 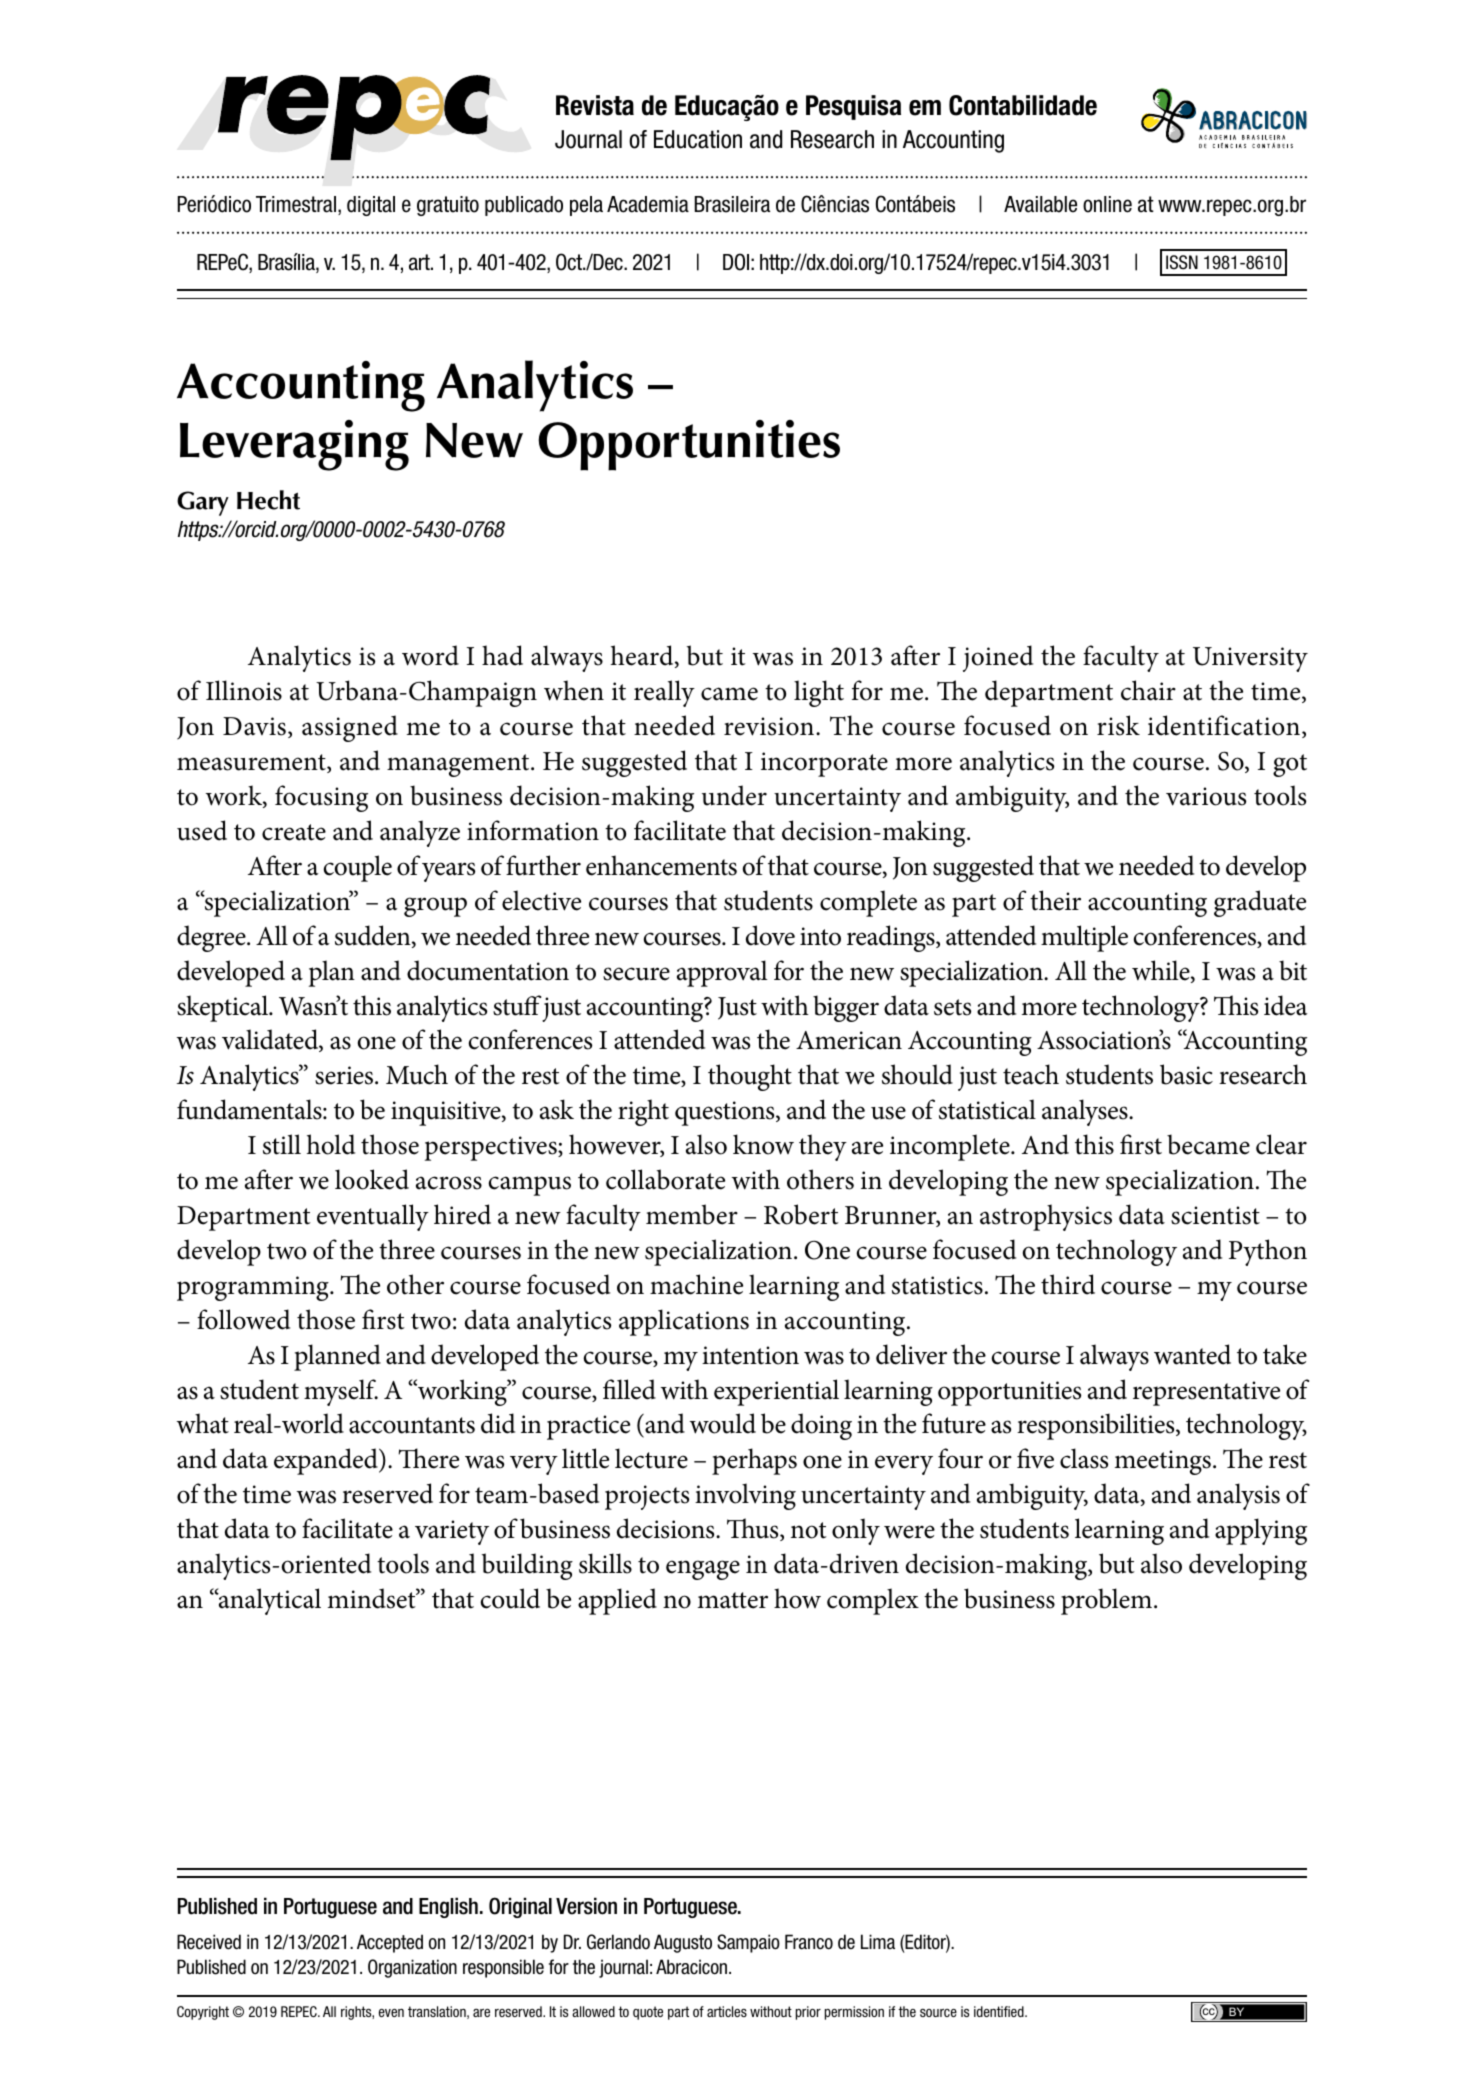 What do you see at coordinates (1107, 204) in the screenshot?
I see `online` at bounding box center [1107, 204].
